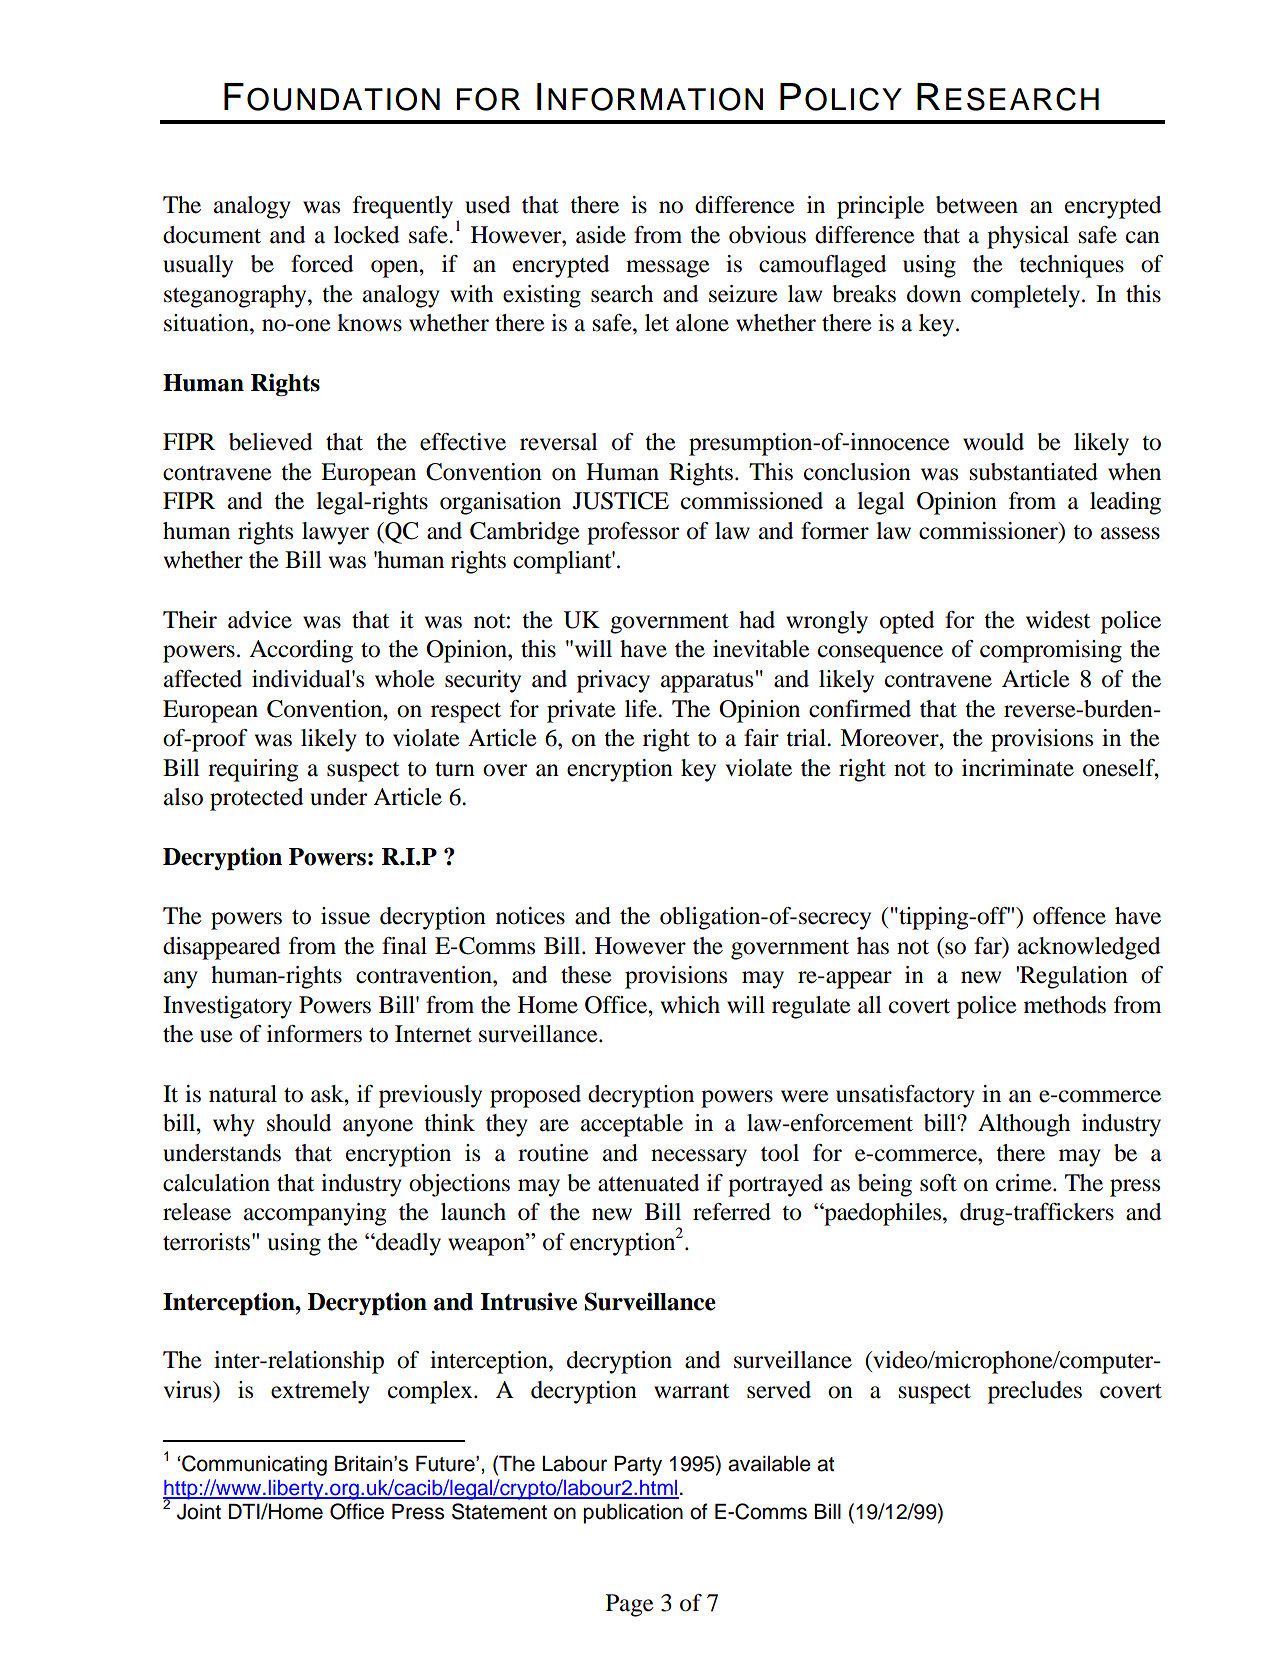 The height and width of the document is (1657, 1280). I want to click on forced, so click(322, 264).
